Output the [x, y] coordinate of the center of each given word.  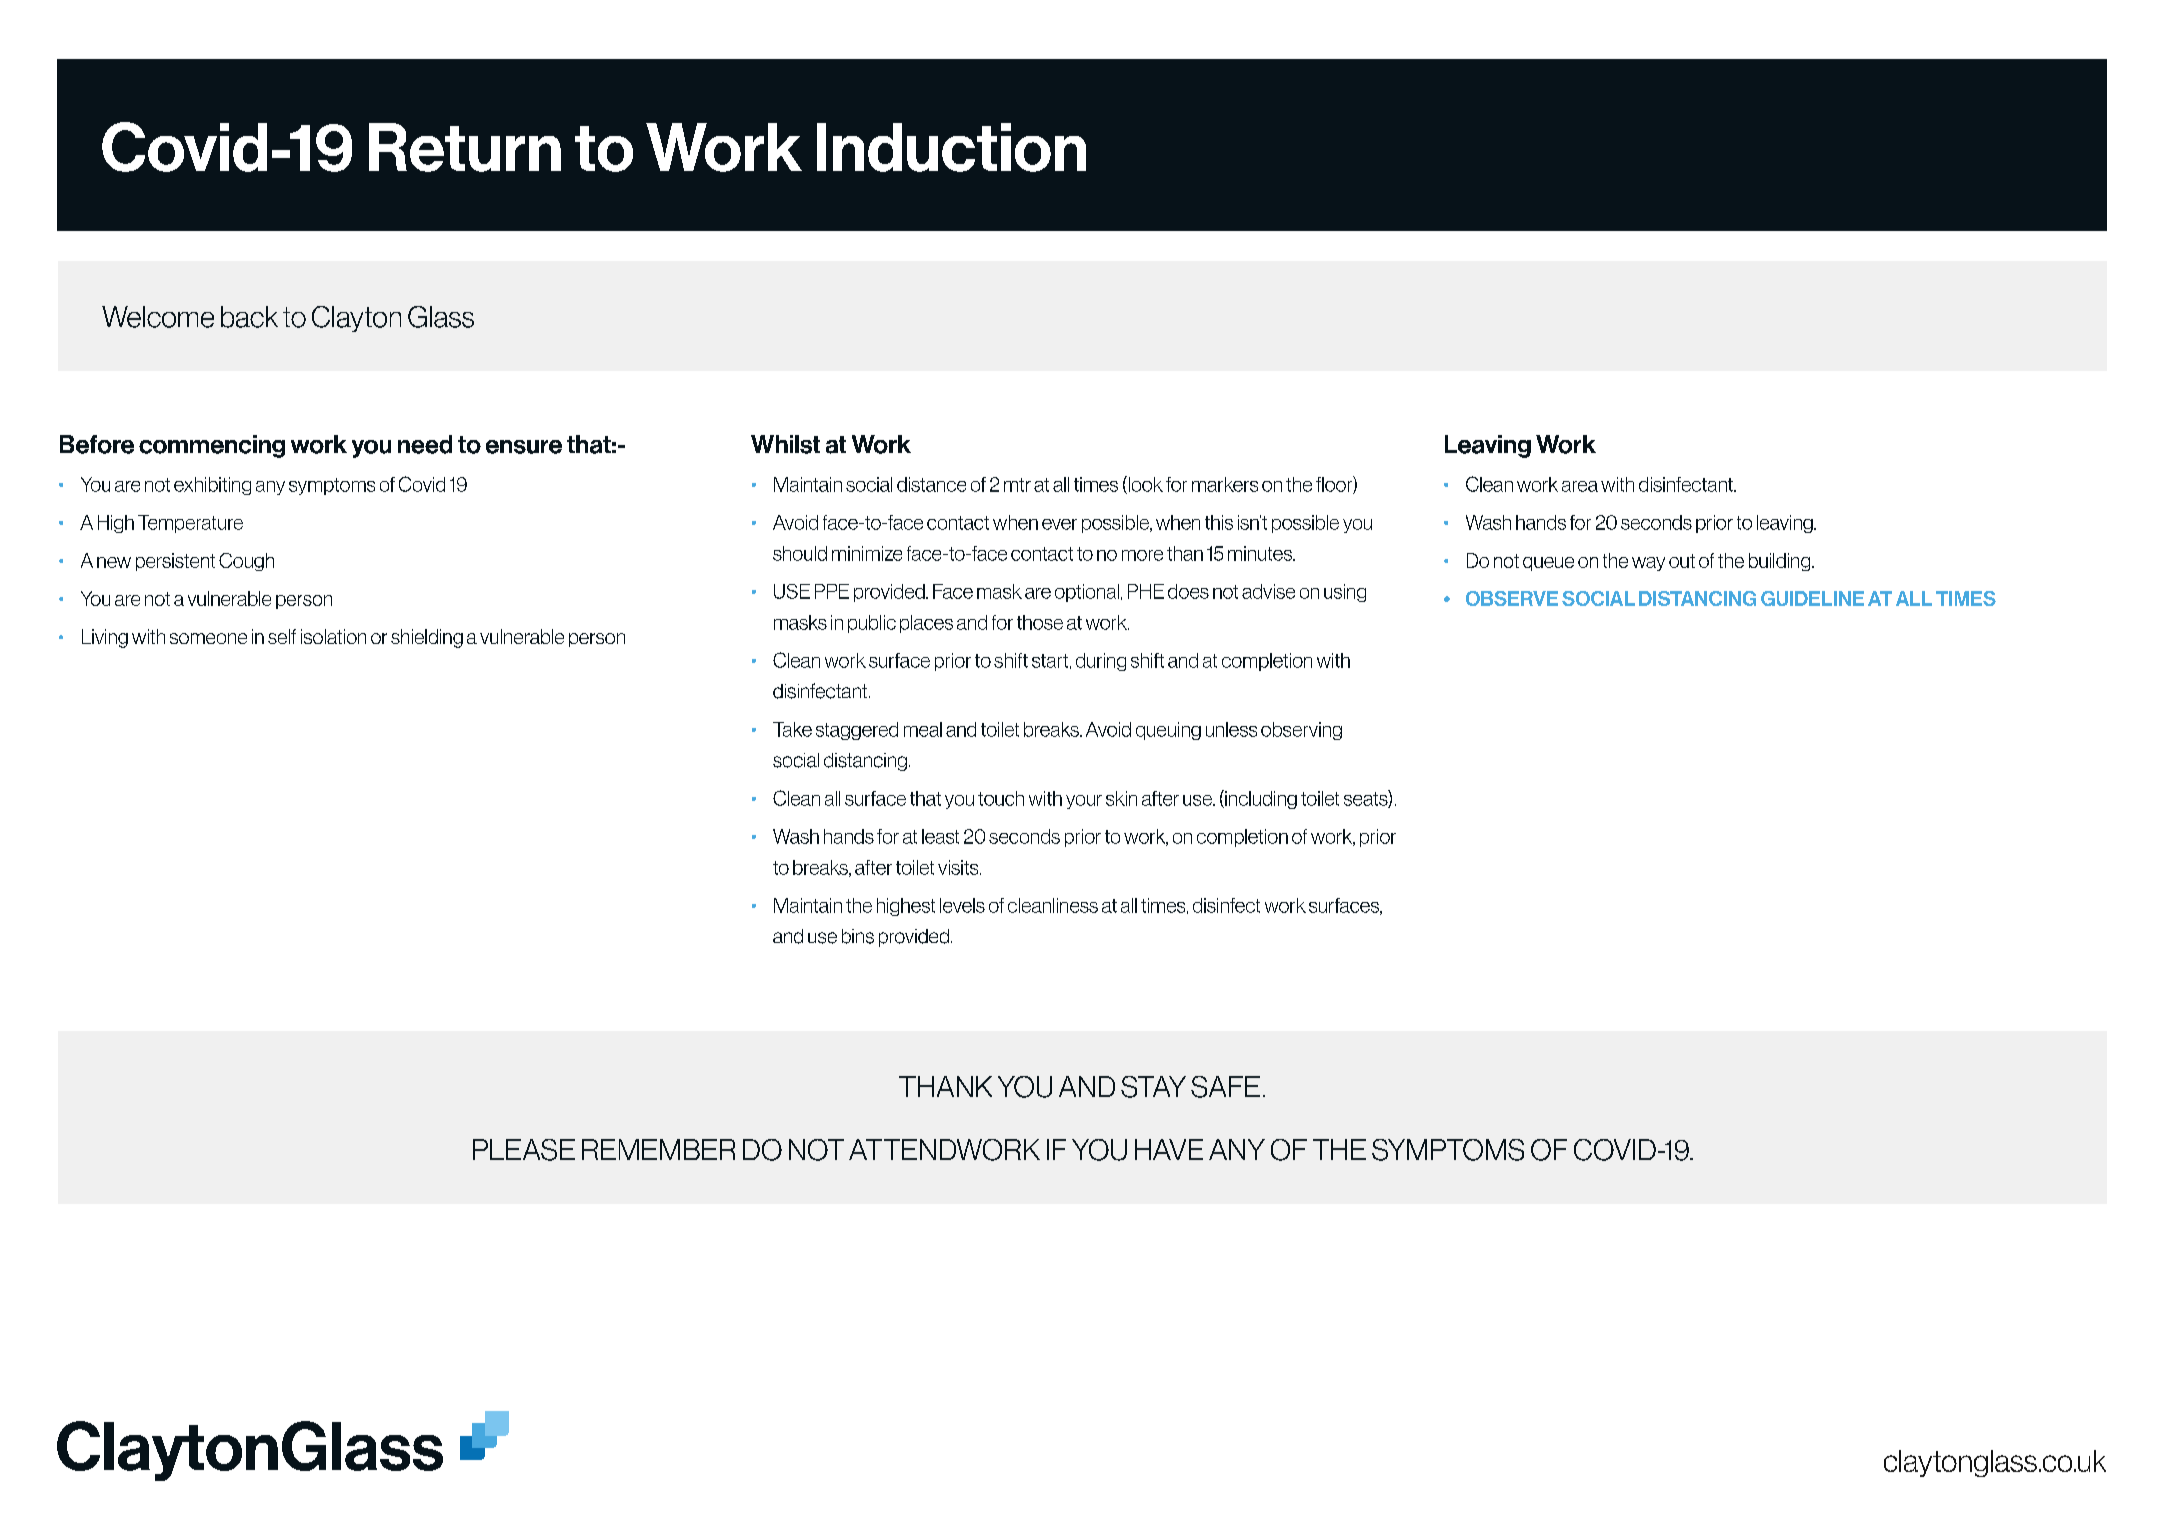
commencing [212, 446]
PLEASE [524, 1150]
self [282, 636]
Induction [951, 147]
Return [465, 147]
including [1260, 799]
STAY [1153, 1087]
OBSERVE [1512, 598]
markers [1225, 484]
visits [959, 867]
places [926, 624]
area [1580, 486]
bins [858, 936]
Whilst [785, 444]
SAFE [1225, 1087]
